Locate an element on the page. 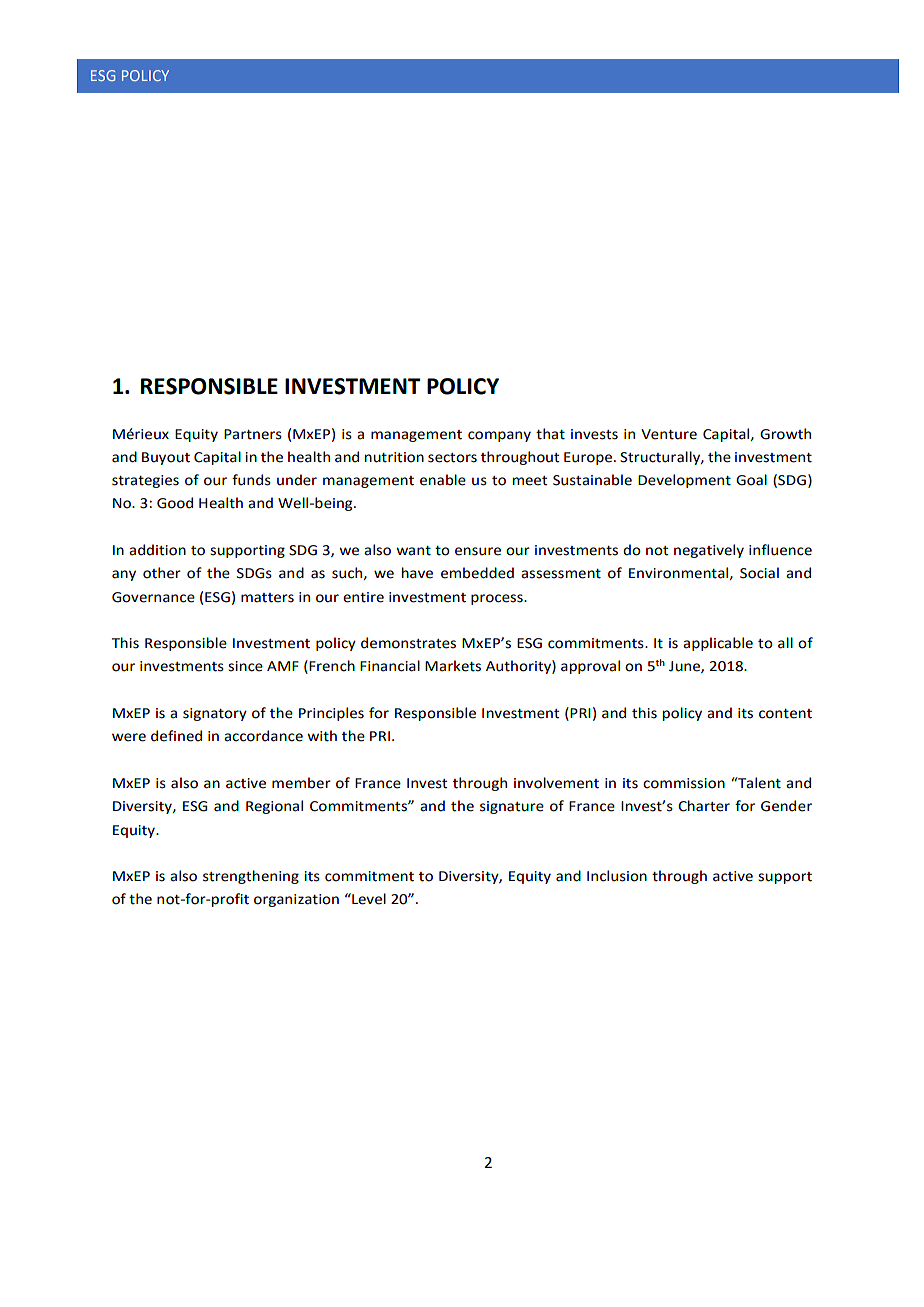 The width and height of the document is (924, 1307). strengthening is located at coordinates (251, 877).
